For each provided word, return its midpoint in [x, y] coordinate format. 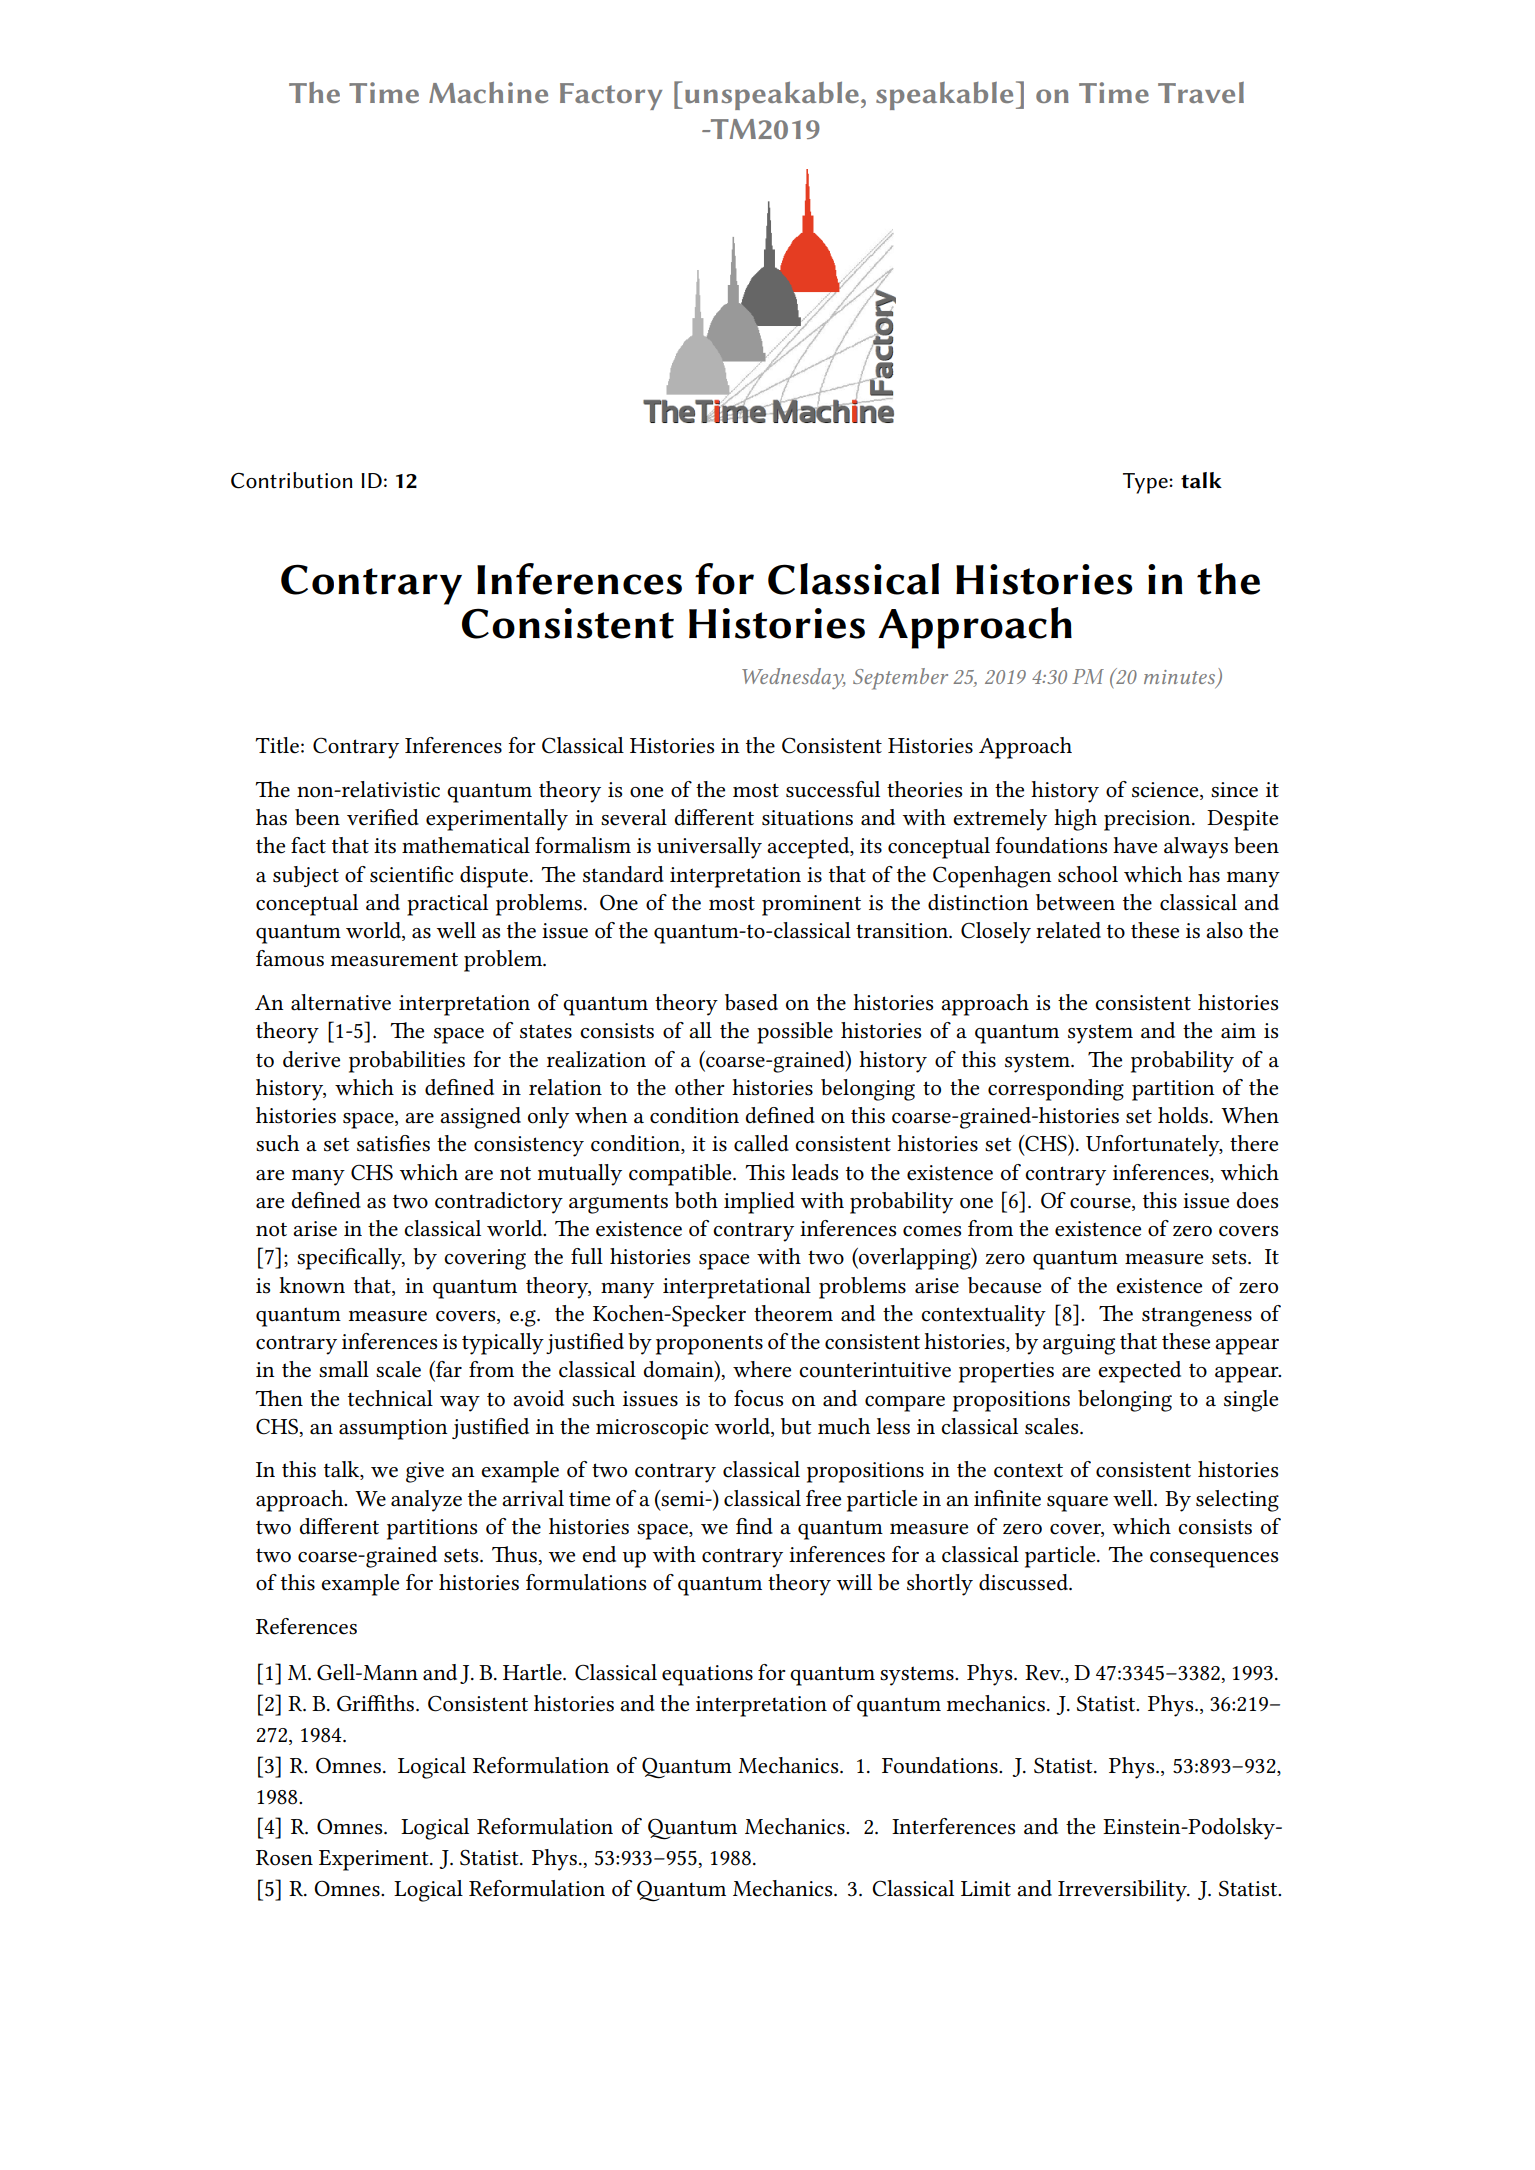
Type [1146, 483]
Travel [1201, 92]
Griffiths [377, 1703]
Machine [488, 92]
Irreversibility [1123, 1891]
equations [707, 1675]
